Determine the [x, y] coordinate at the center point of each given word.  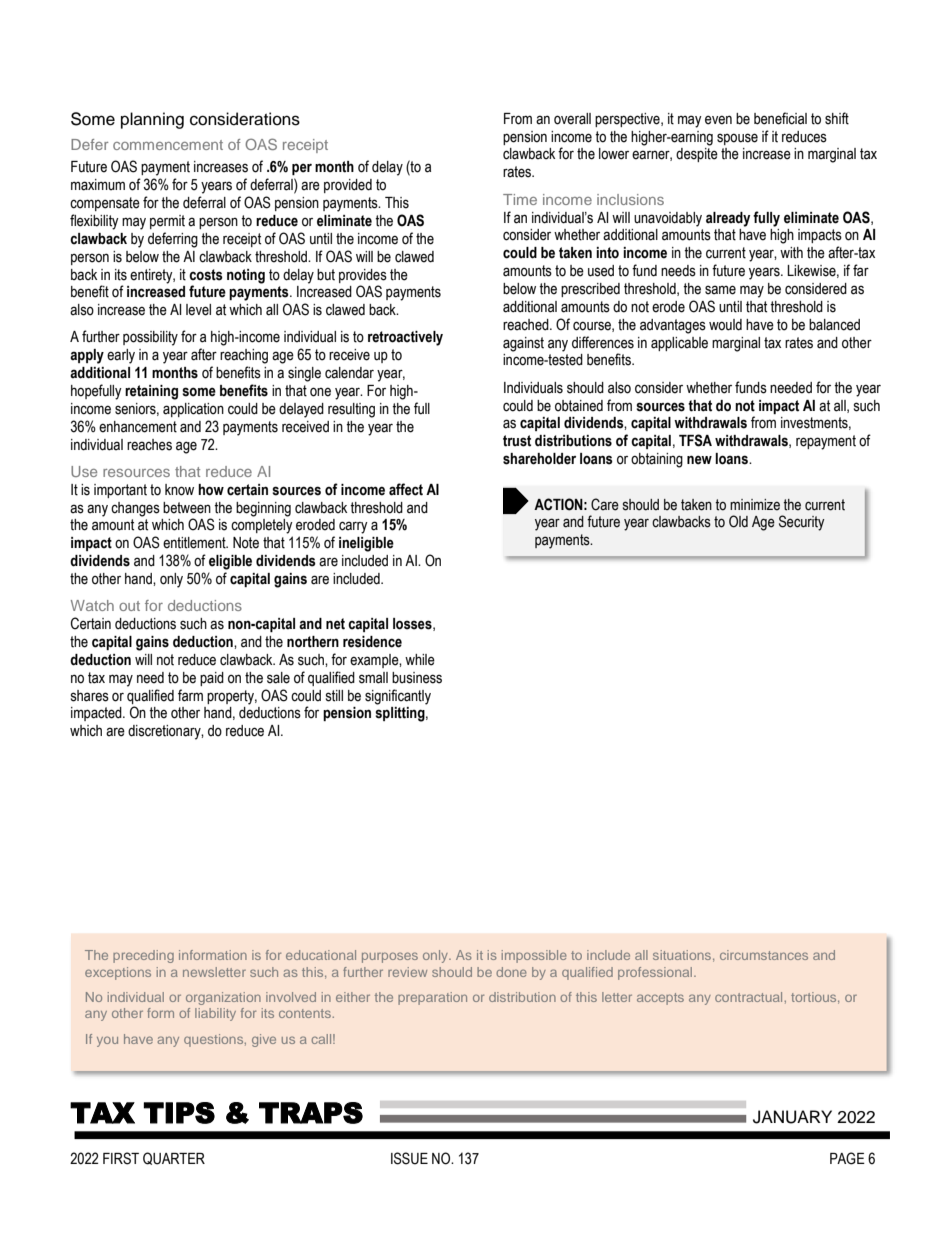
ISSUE [409, 1158]
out [129, 606]
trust [517, 441]
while [420, 660]
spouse [737, 139]
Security [802, 523]
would [725, 325]
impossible [534, 956]
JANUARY [792, 1117]
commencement [168, 145]
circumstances [764, 955]
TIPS [179, 1113]
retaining [151, 392]
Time [520, 199]
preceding [143, 956]
